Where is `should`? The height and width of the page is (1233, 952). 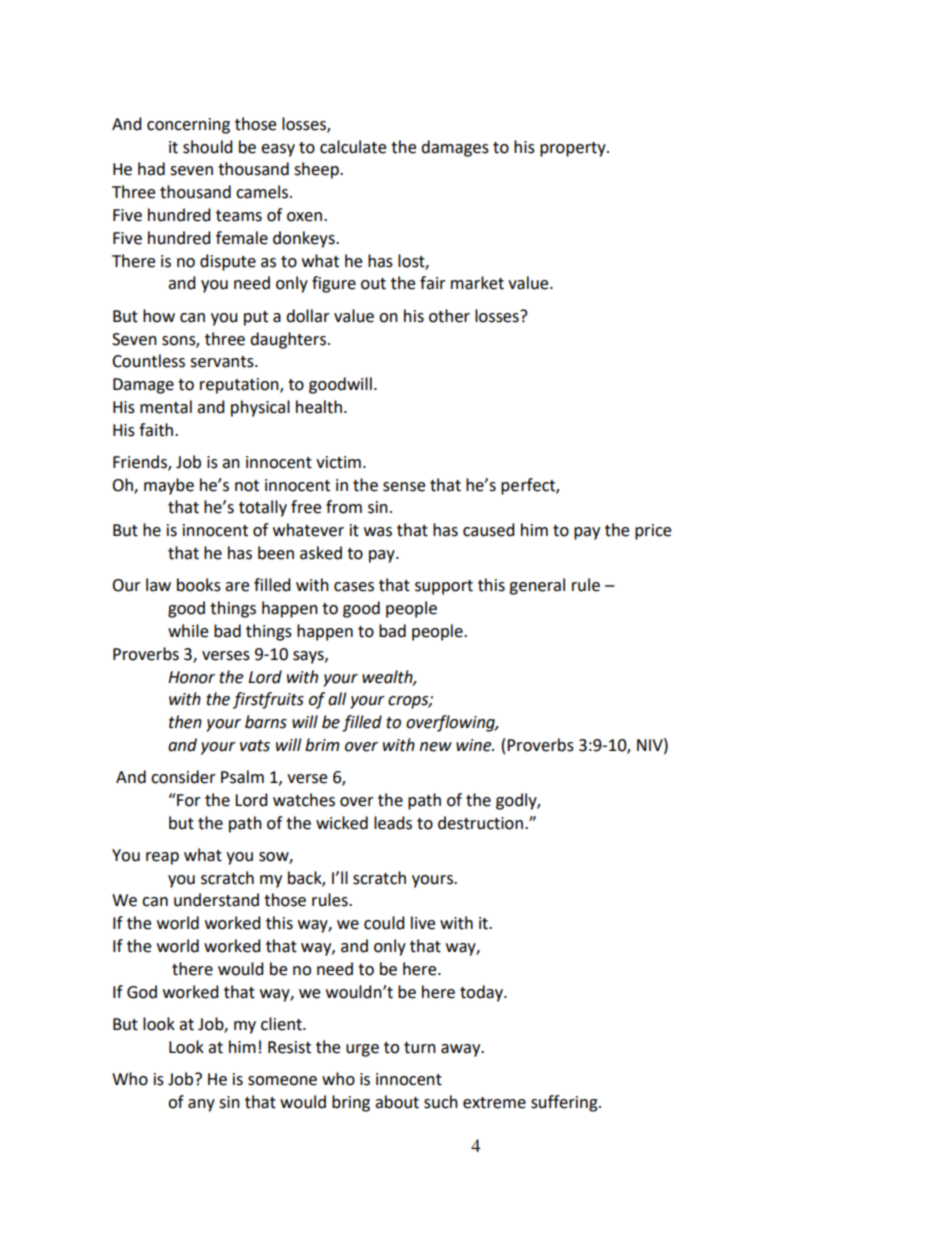 should is located at coordinates (208, 147).
